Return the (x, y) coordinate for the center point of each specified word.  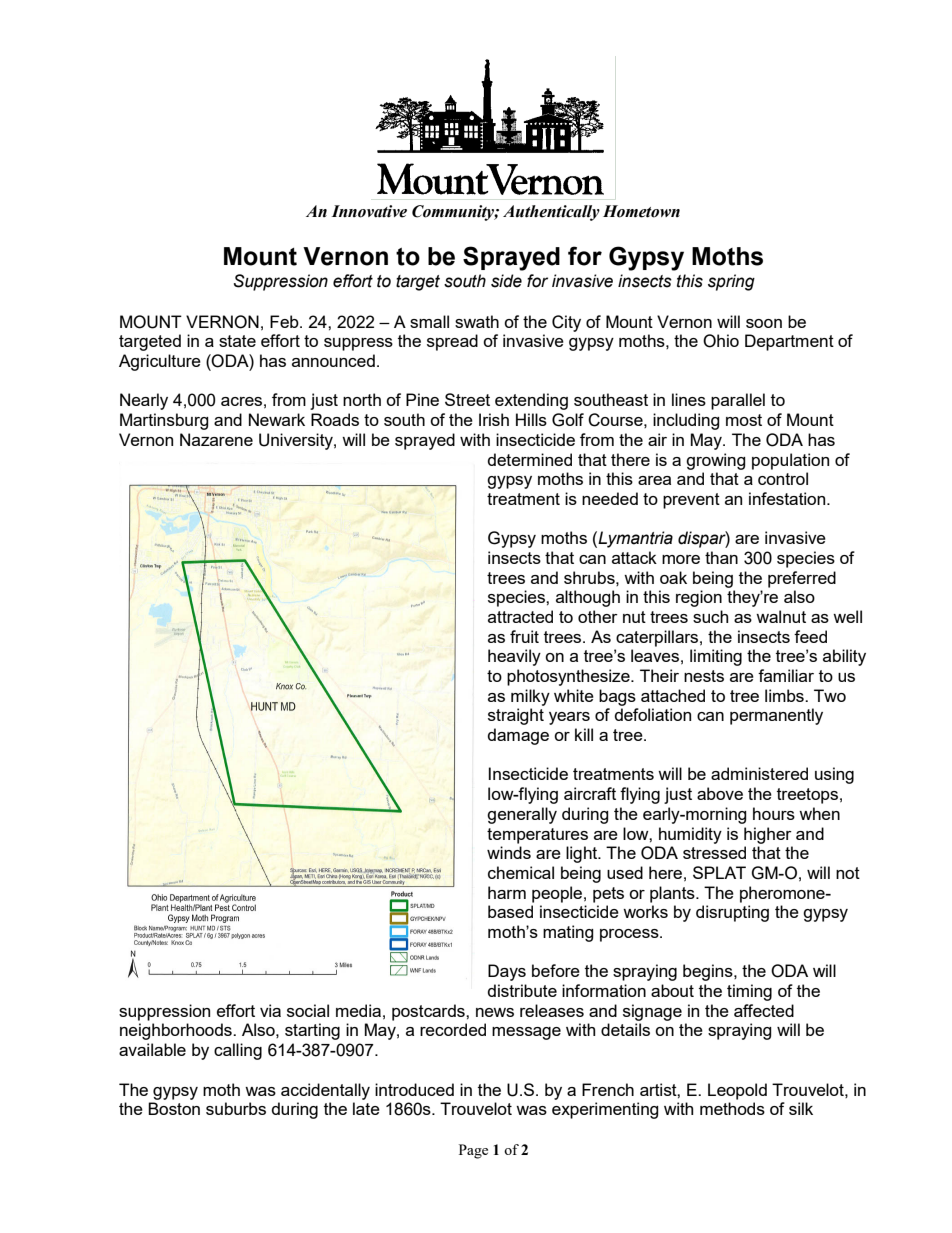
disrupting (732, 913)
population (790, 461)
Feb (285, 321)
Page (473, 1151)
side (506, 281)
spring (731, 282)
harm (507, 892)
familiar (786, 675)
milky (530, 697)
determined (530, 459)
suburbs (236, 1108)
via (270, 1010)
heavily (514, 657)
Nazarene (216, 439)
